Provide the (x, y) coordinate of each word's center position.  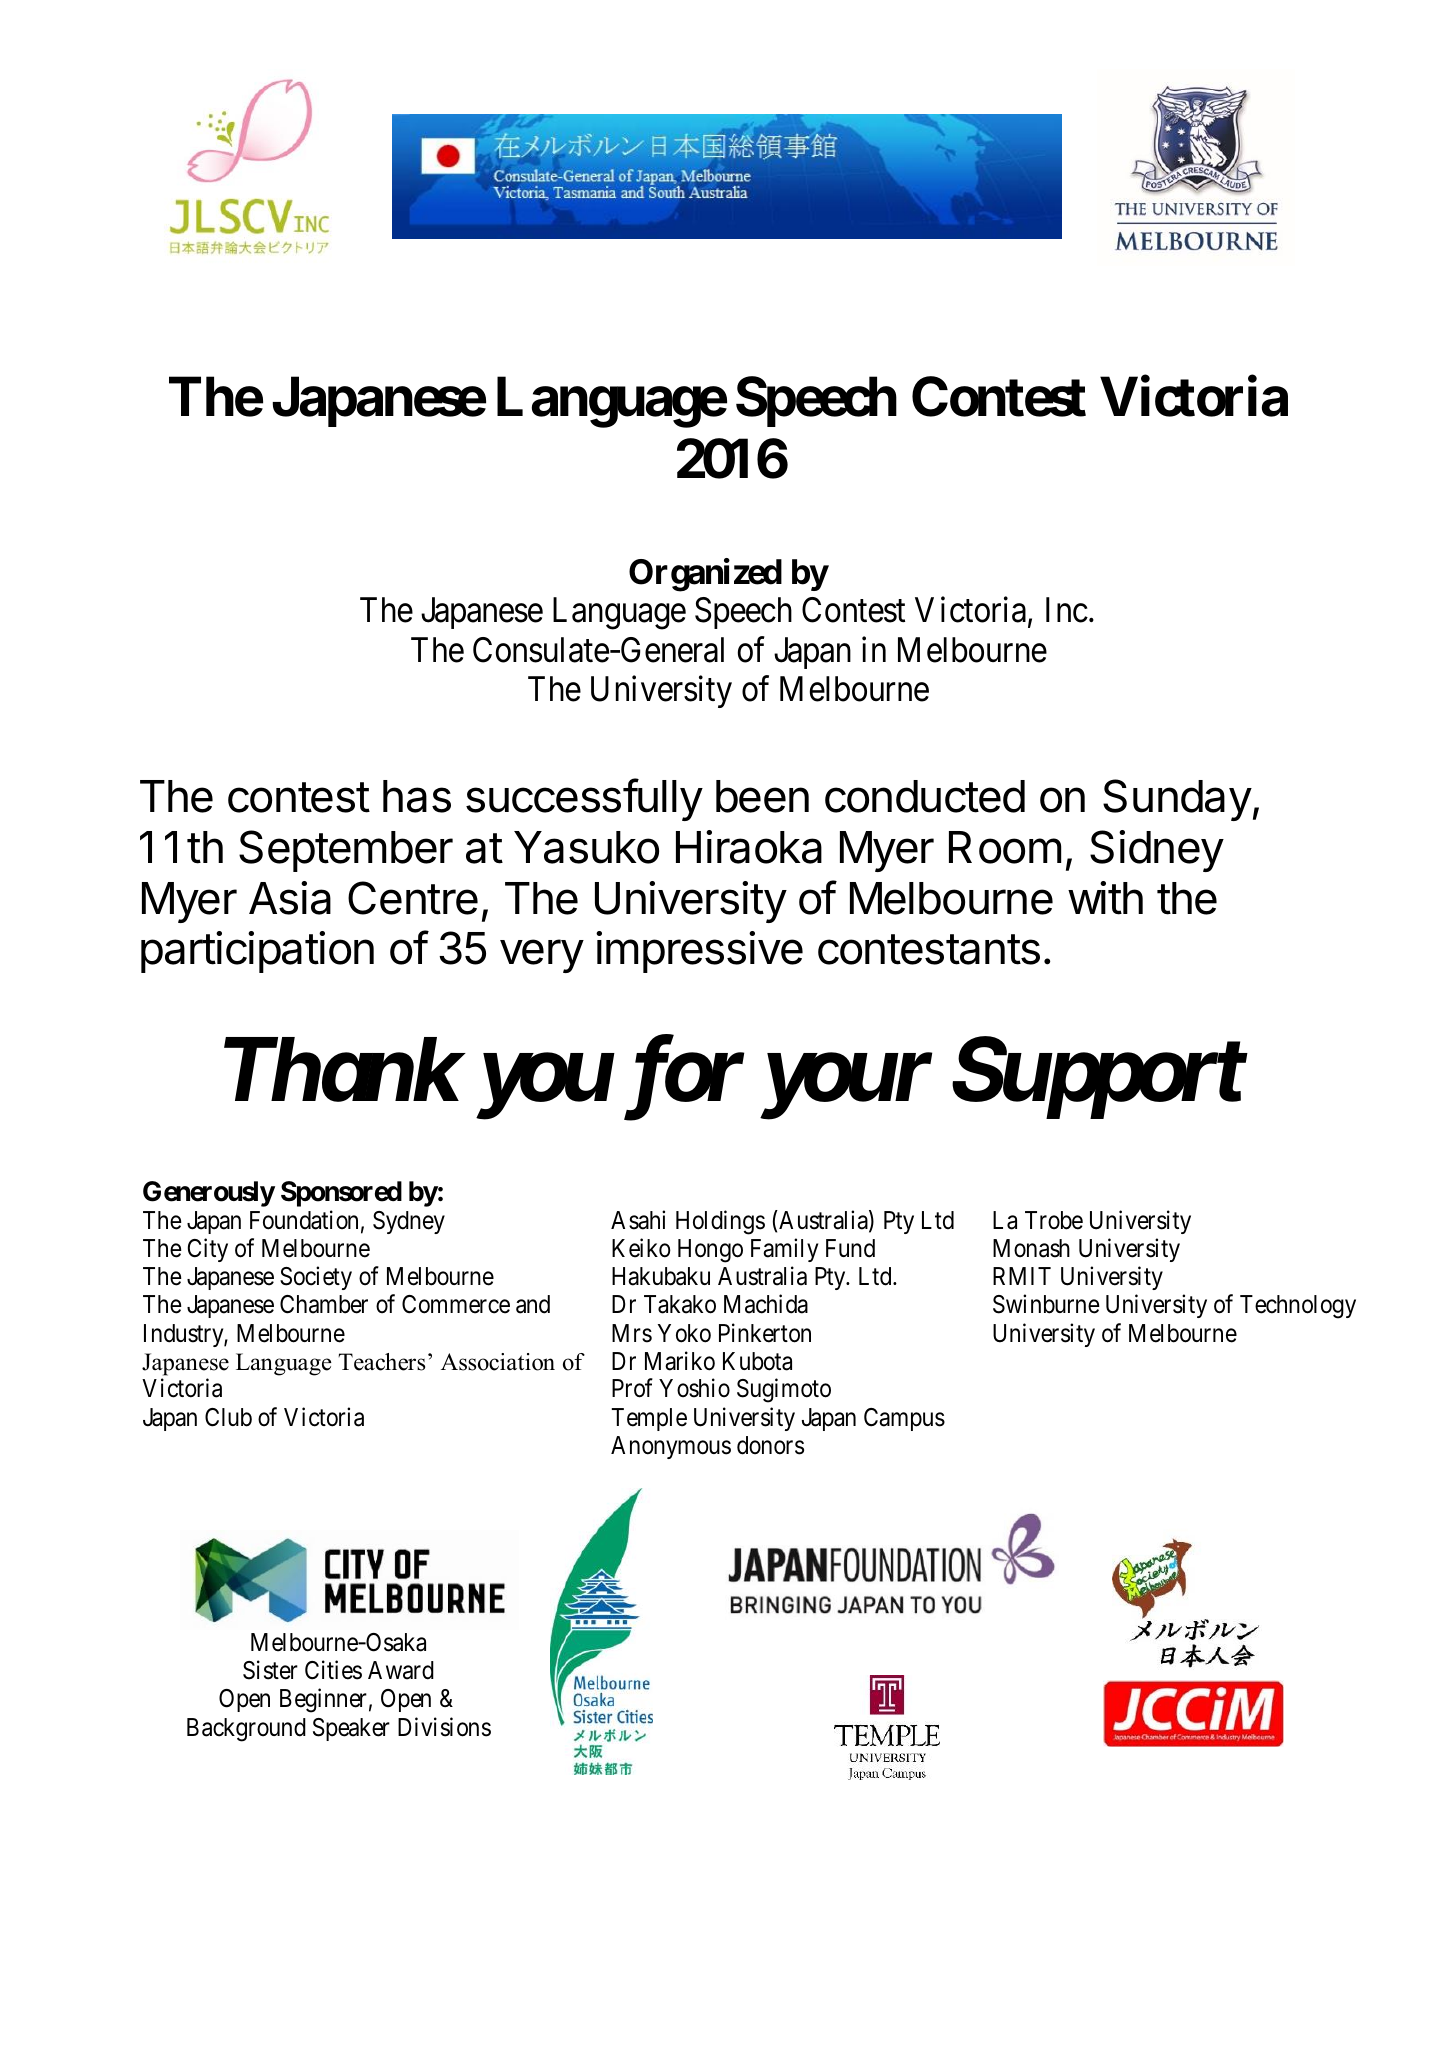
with (1105, 898)
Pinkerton (765, 1333)
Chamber (324, 1304)
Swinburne (1046, 1304)
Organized (705, 575)
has (417, 796)
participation (257, 952)
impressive (699, 952)
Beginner (323, 1701)
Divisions (444, 1727)
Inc (1067, 610)
